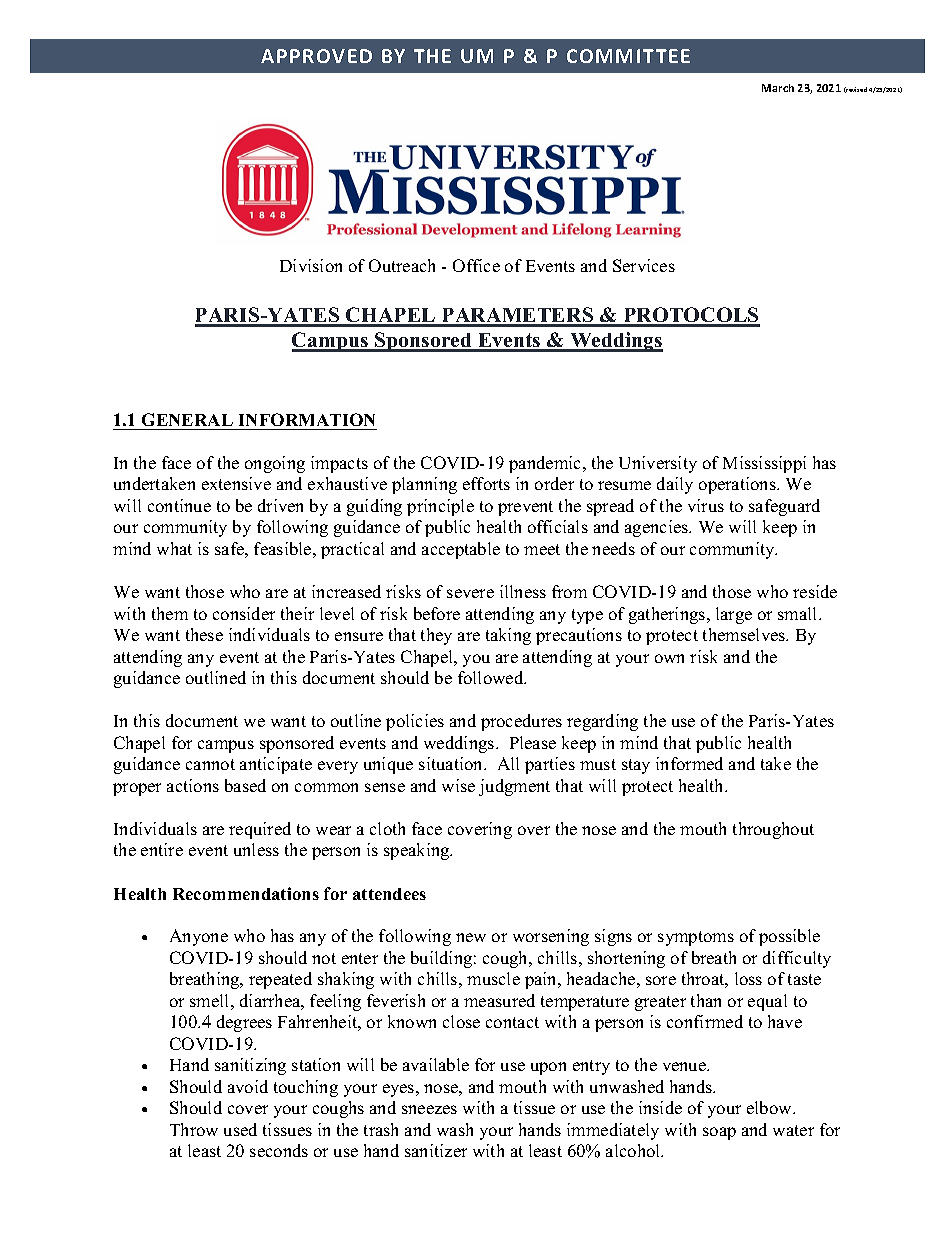 The image size is (952, 1233). I want to click on used, so click(240, 1129).
